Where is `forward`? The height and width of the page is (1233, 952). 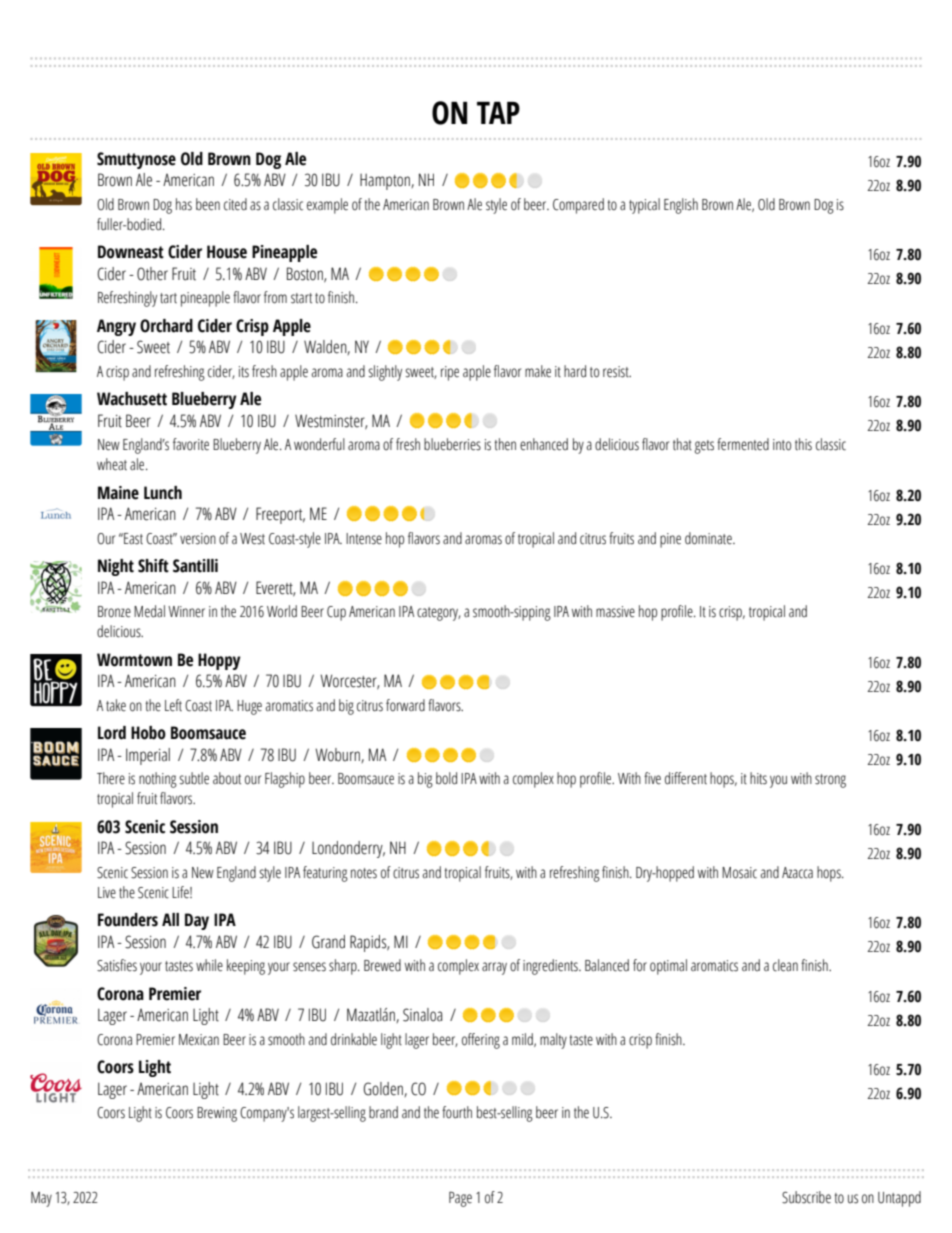 forward is located at coordinates (405, 705).
